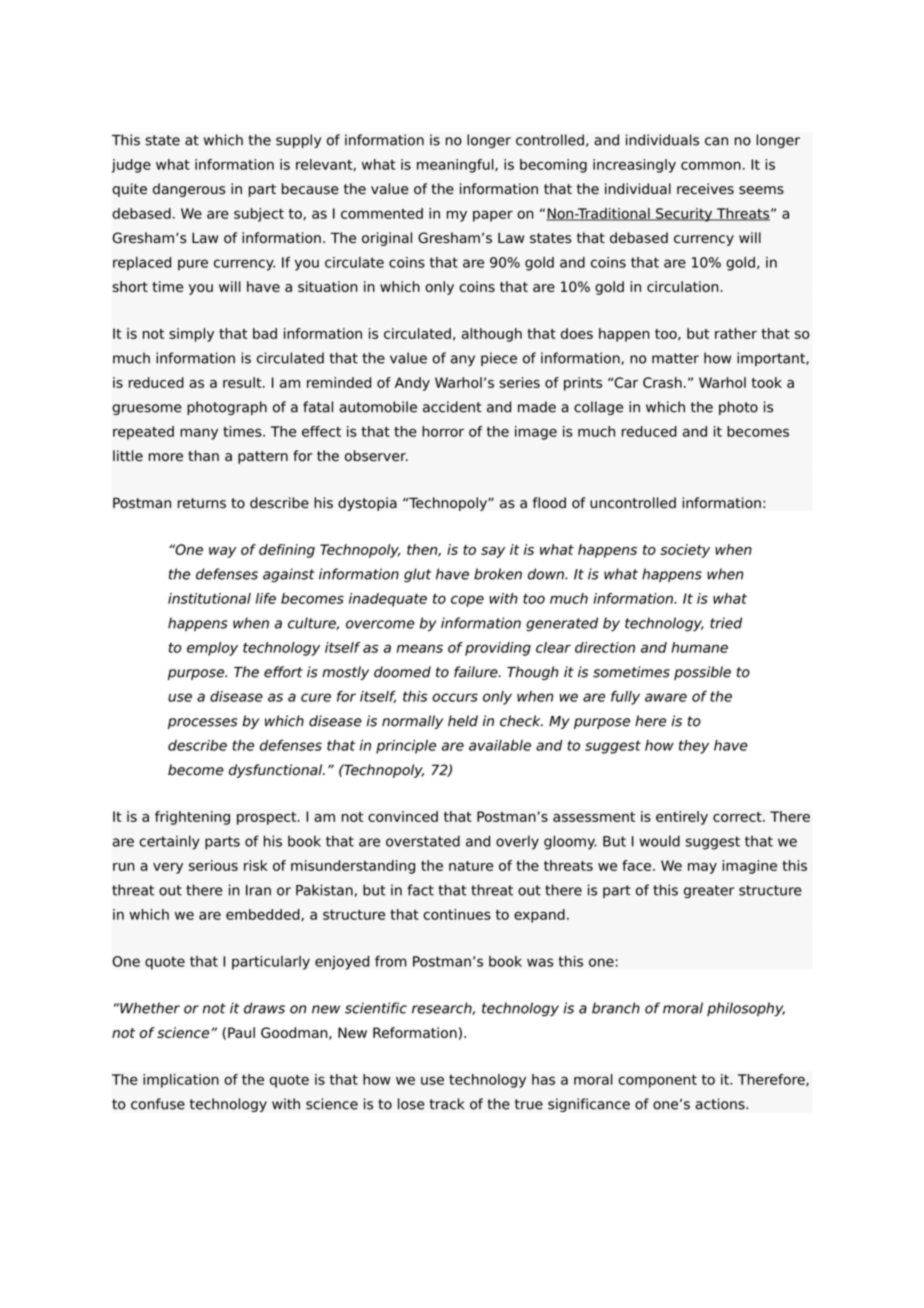 The height and width of the document is (1308, 924). What do you see at coordinates (463, 721) in the document?
I see `held` at bounding box center [463, 721].
